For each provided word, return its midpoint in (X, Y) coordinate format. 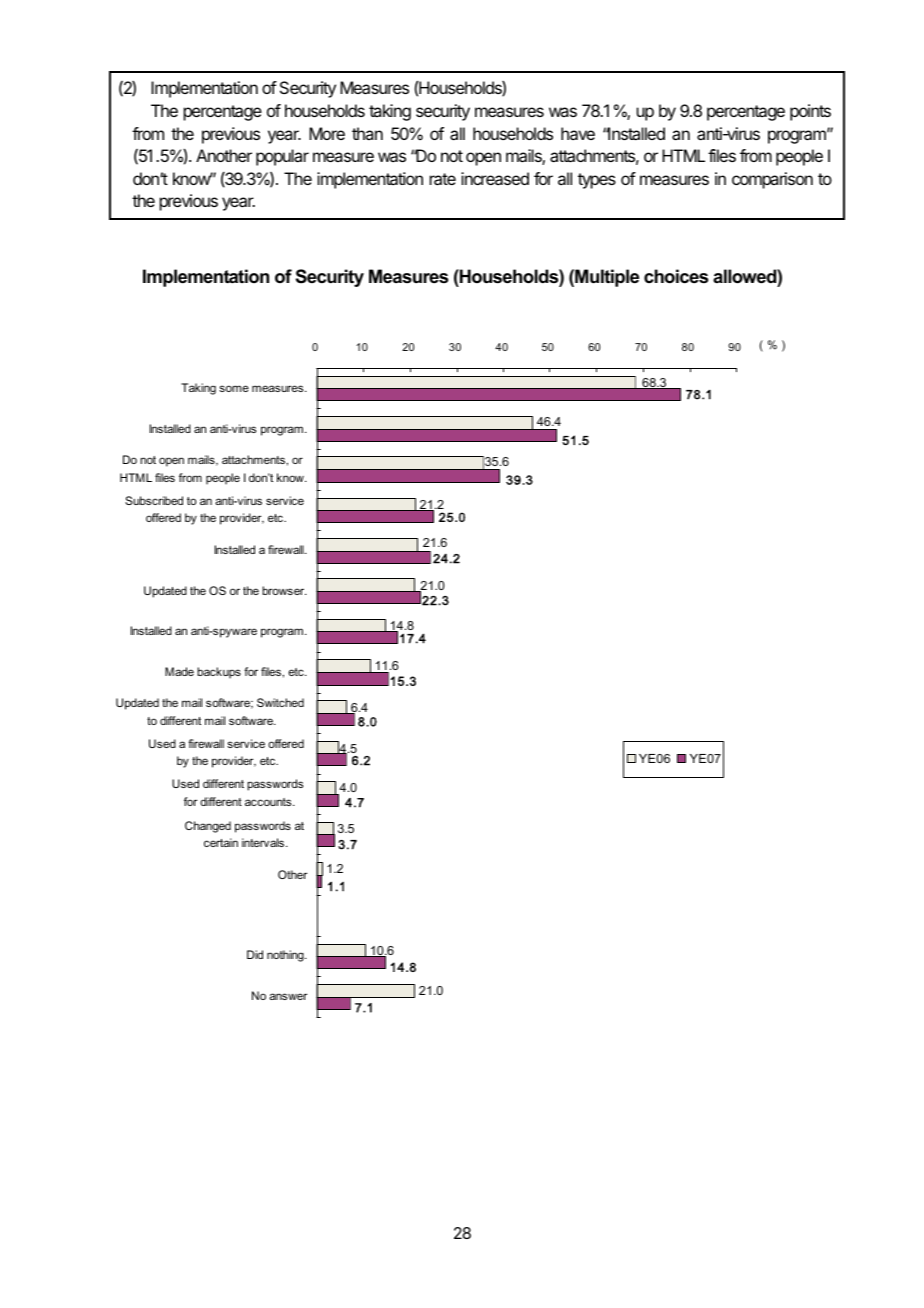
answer (288, 996)
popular (282, 157)
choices (676, 276)
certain (221, 842)
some (234, 388)
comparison (772, 180)
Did (255, 954)
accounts (269, 802)
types (597, 181)
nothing (286, 956)
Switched (280, 702)
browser (284, 590)
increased (495, 178)
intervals (264, 842)
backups (219, 673)
